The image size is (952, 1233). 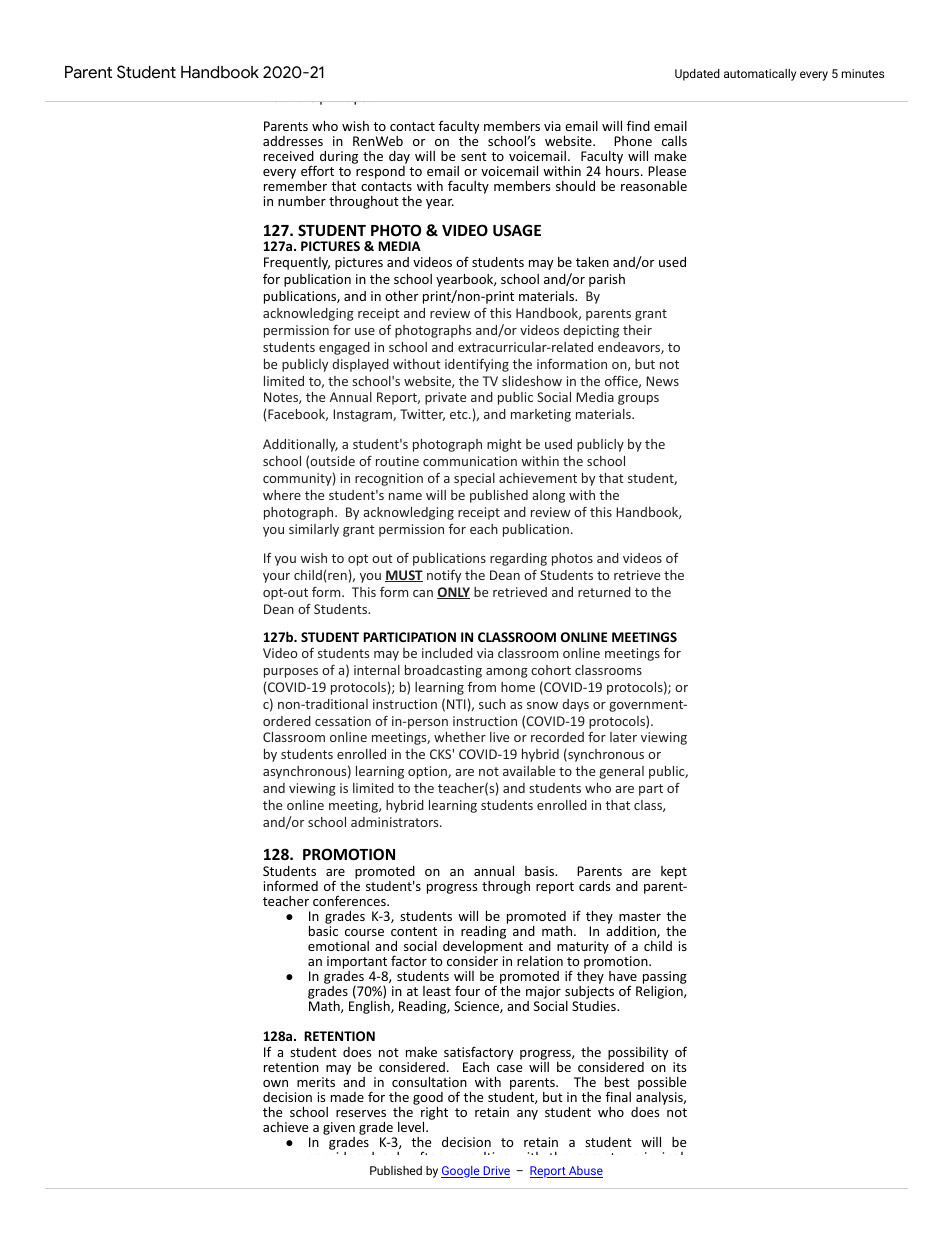 What do you see at coordinates (638, 125) in the screenshot?
I see `find` at bounding box center [638, 125].
